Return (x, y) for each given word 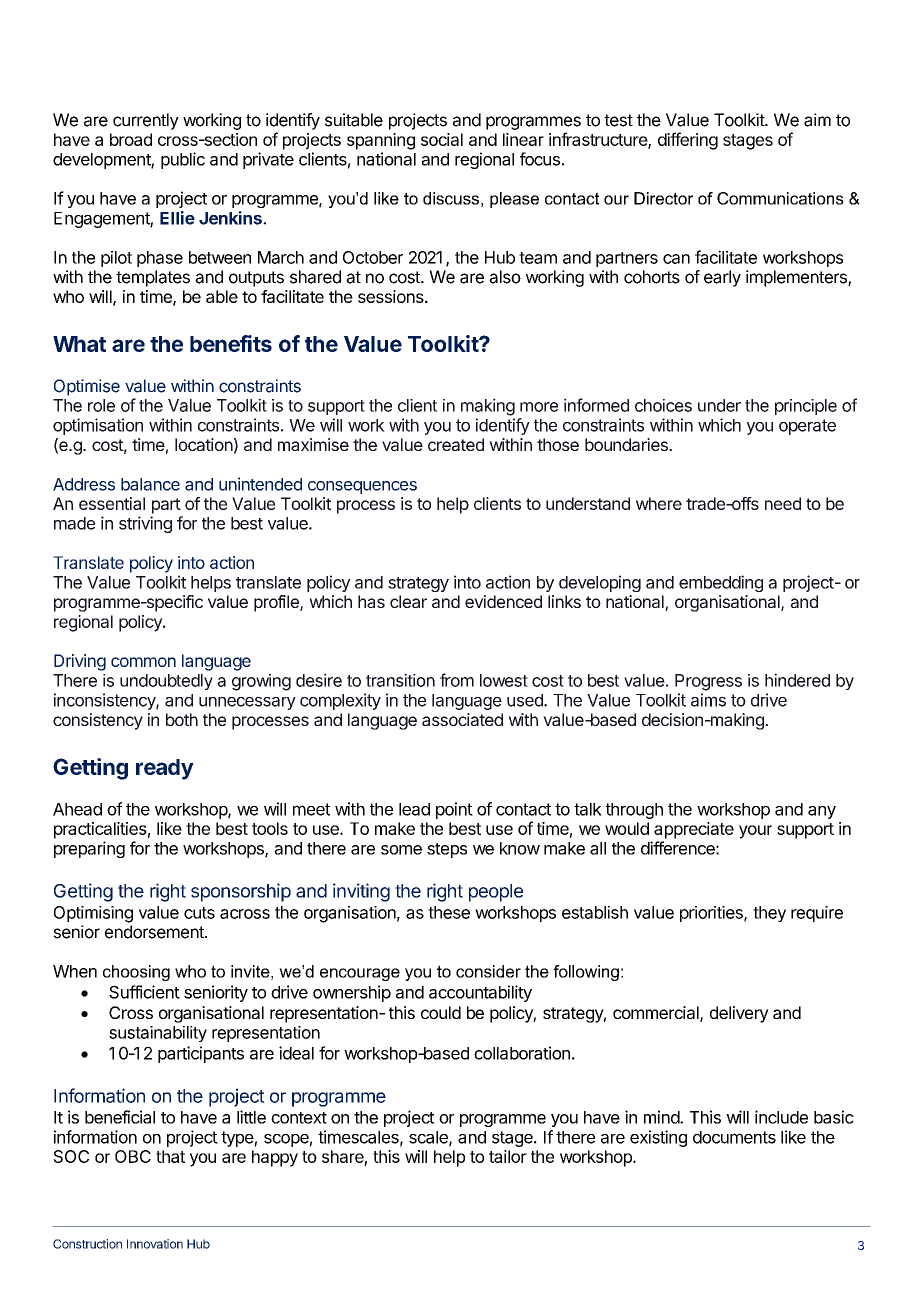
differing (688, 141)
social (442, 139)
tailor (508, 1156)
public (183, 160)
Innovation (155, 1244)
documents (734, 1137)
